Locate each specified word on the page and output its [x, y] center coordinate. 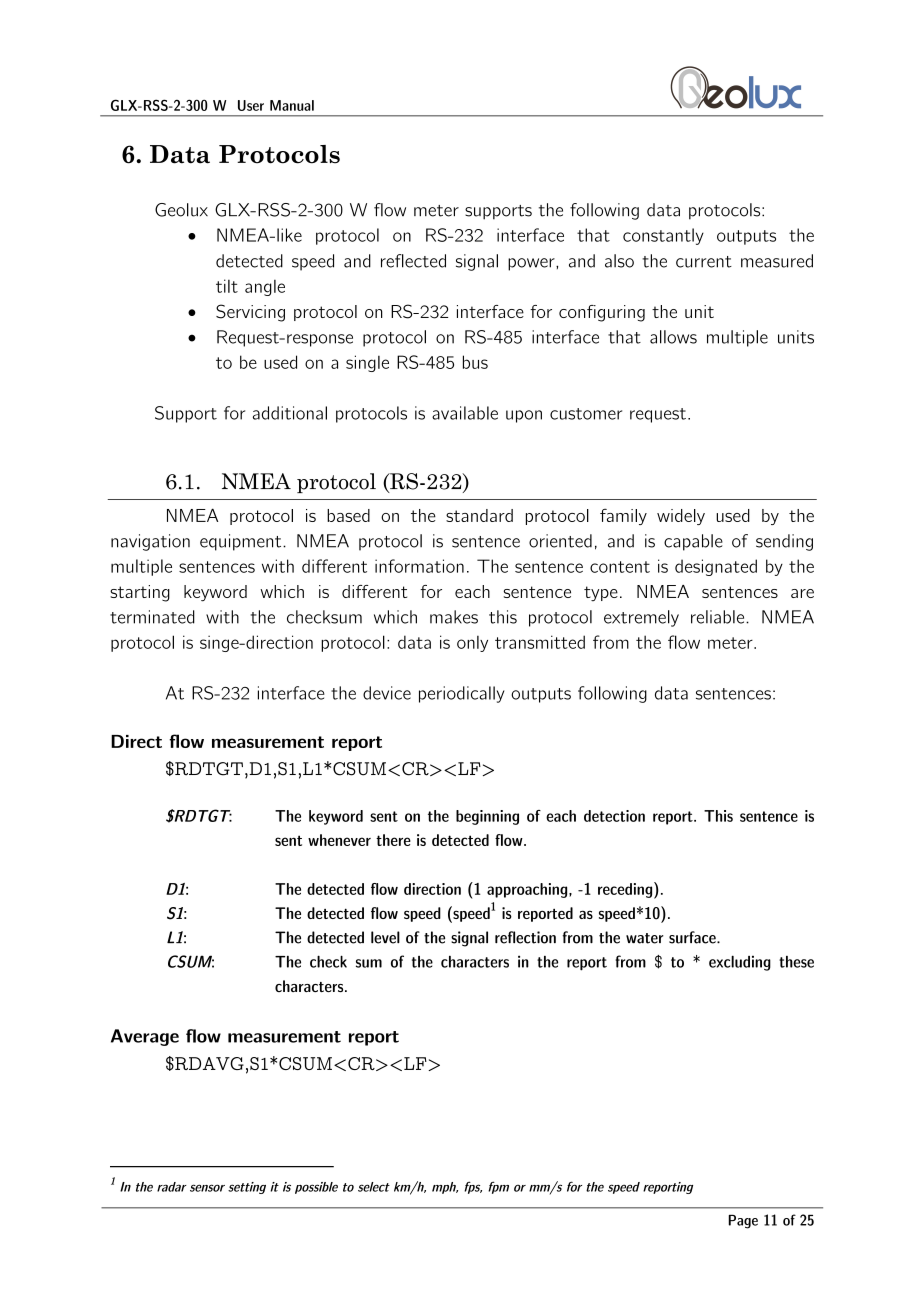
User [251, 105]
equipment [242, 542]
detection [614, 816]
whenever [339, 840]
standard [479, 515]
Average [145, 1037]
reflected [413, 261]
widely [681, 517]
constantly [663, 236]
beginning [487, 817]
